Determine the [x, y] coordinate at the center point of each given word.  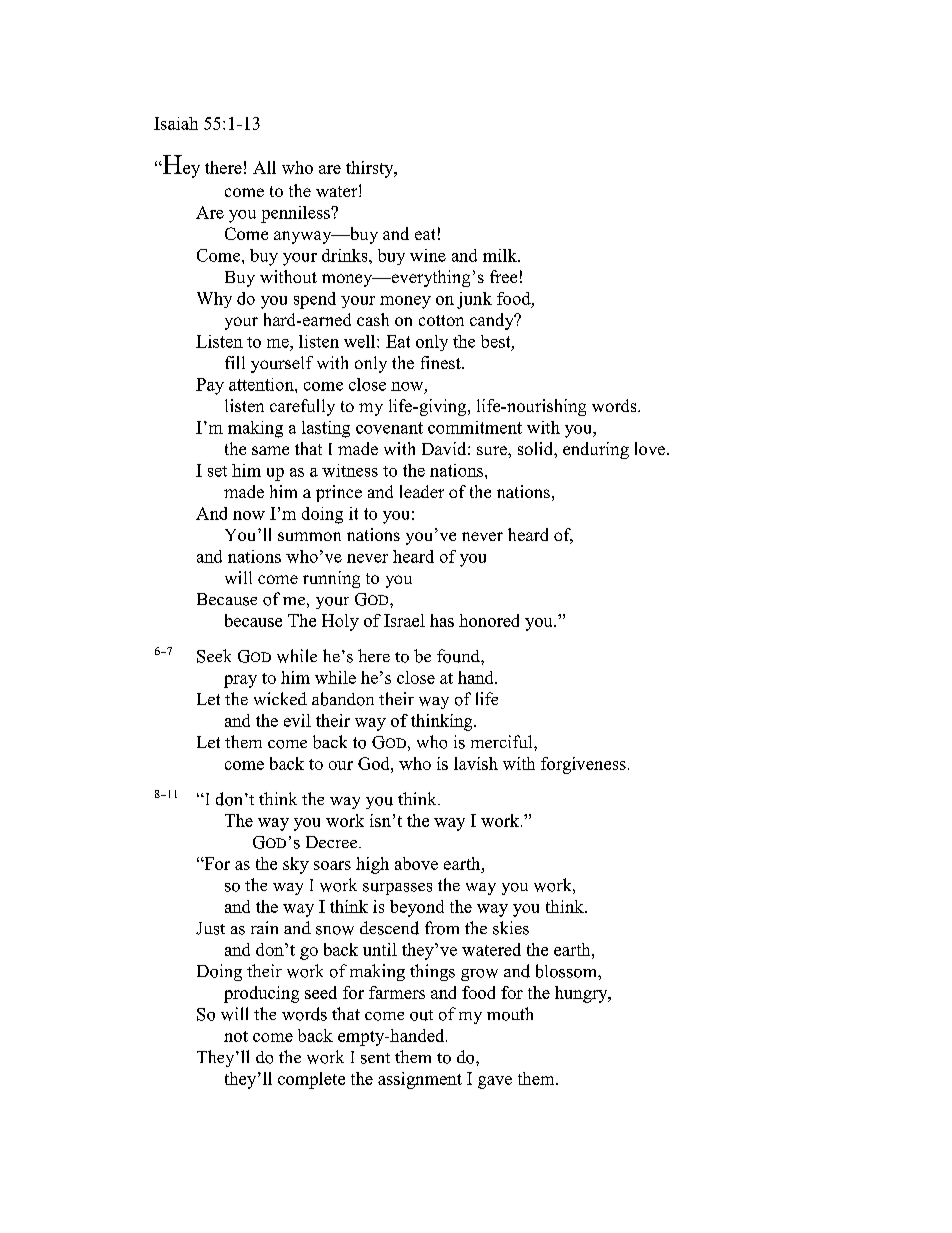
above [416, 863]
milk [501, 255]
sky [296, 865]
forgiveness [583, 765]
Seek [214, 656]
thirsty [371, 169]
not [236, 1036]
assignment [420, 1080]
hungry [582, 994]
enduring [596, 450]
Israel [404, 620]
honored [489, 620]
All [264, 167]
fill [235, 362]
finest [442, 362]
